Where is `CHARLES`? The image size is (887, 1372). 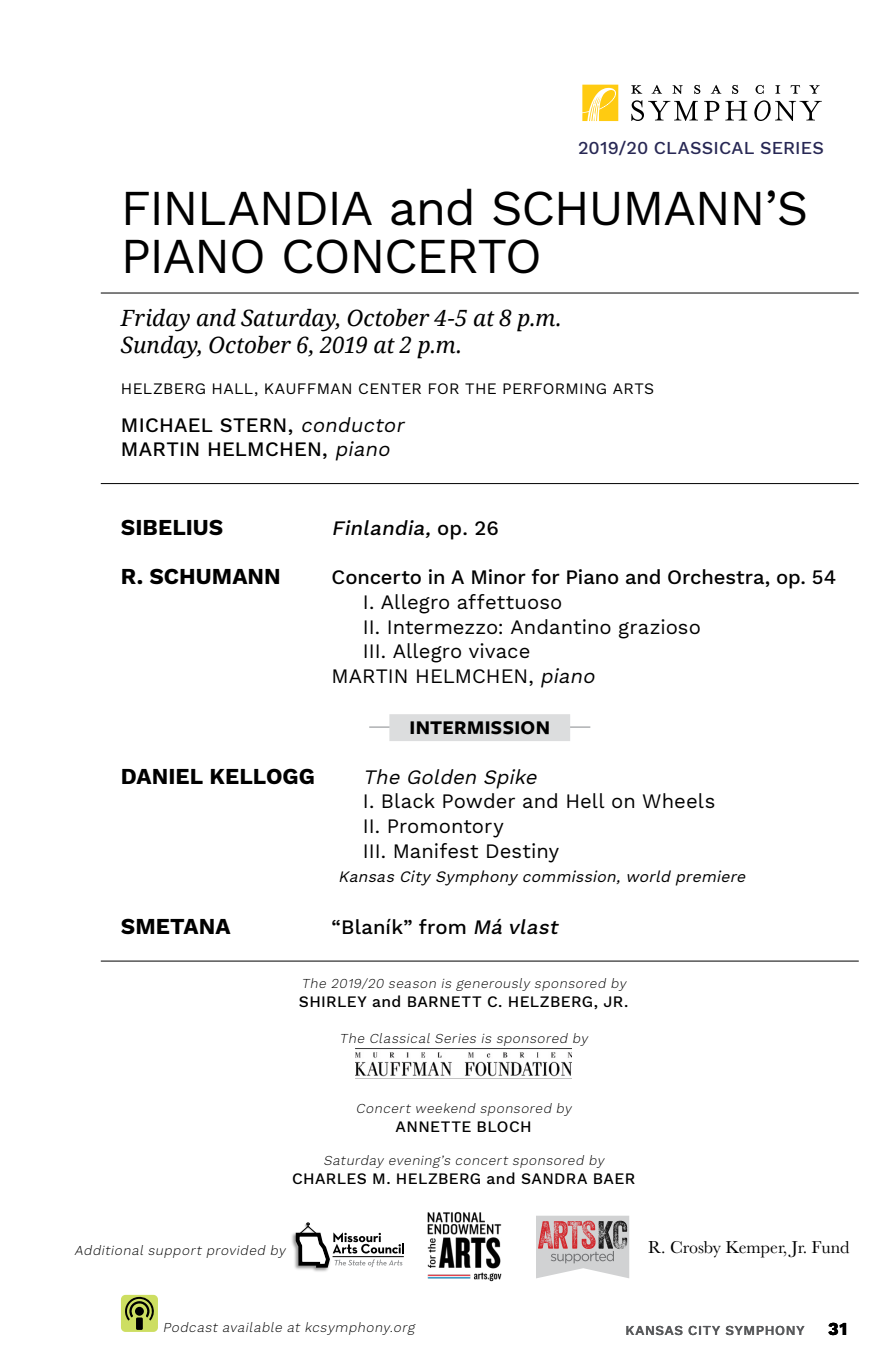
CHARLES is located at coordinates (329, 1178).
